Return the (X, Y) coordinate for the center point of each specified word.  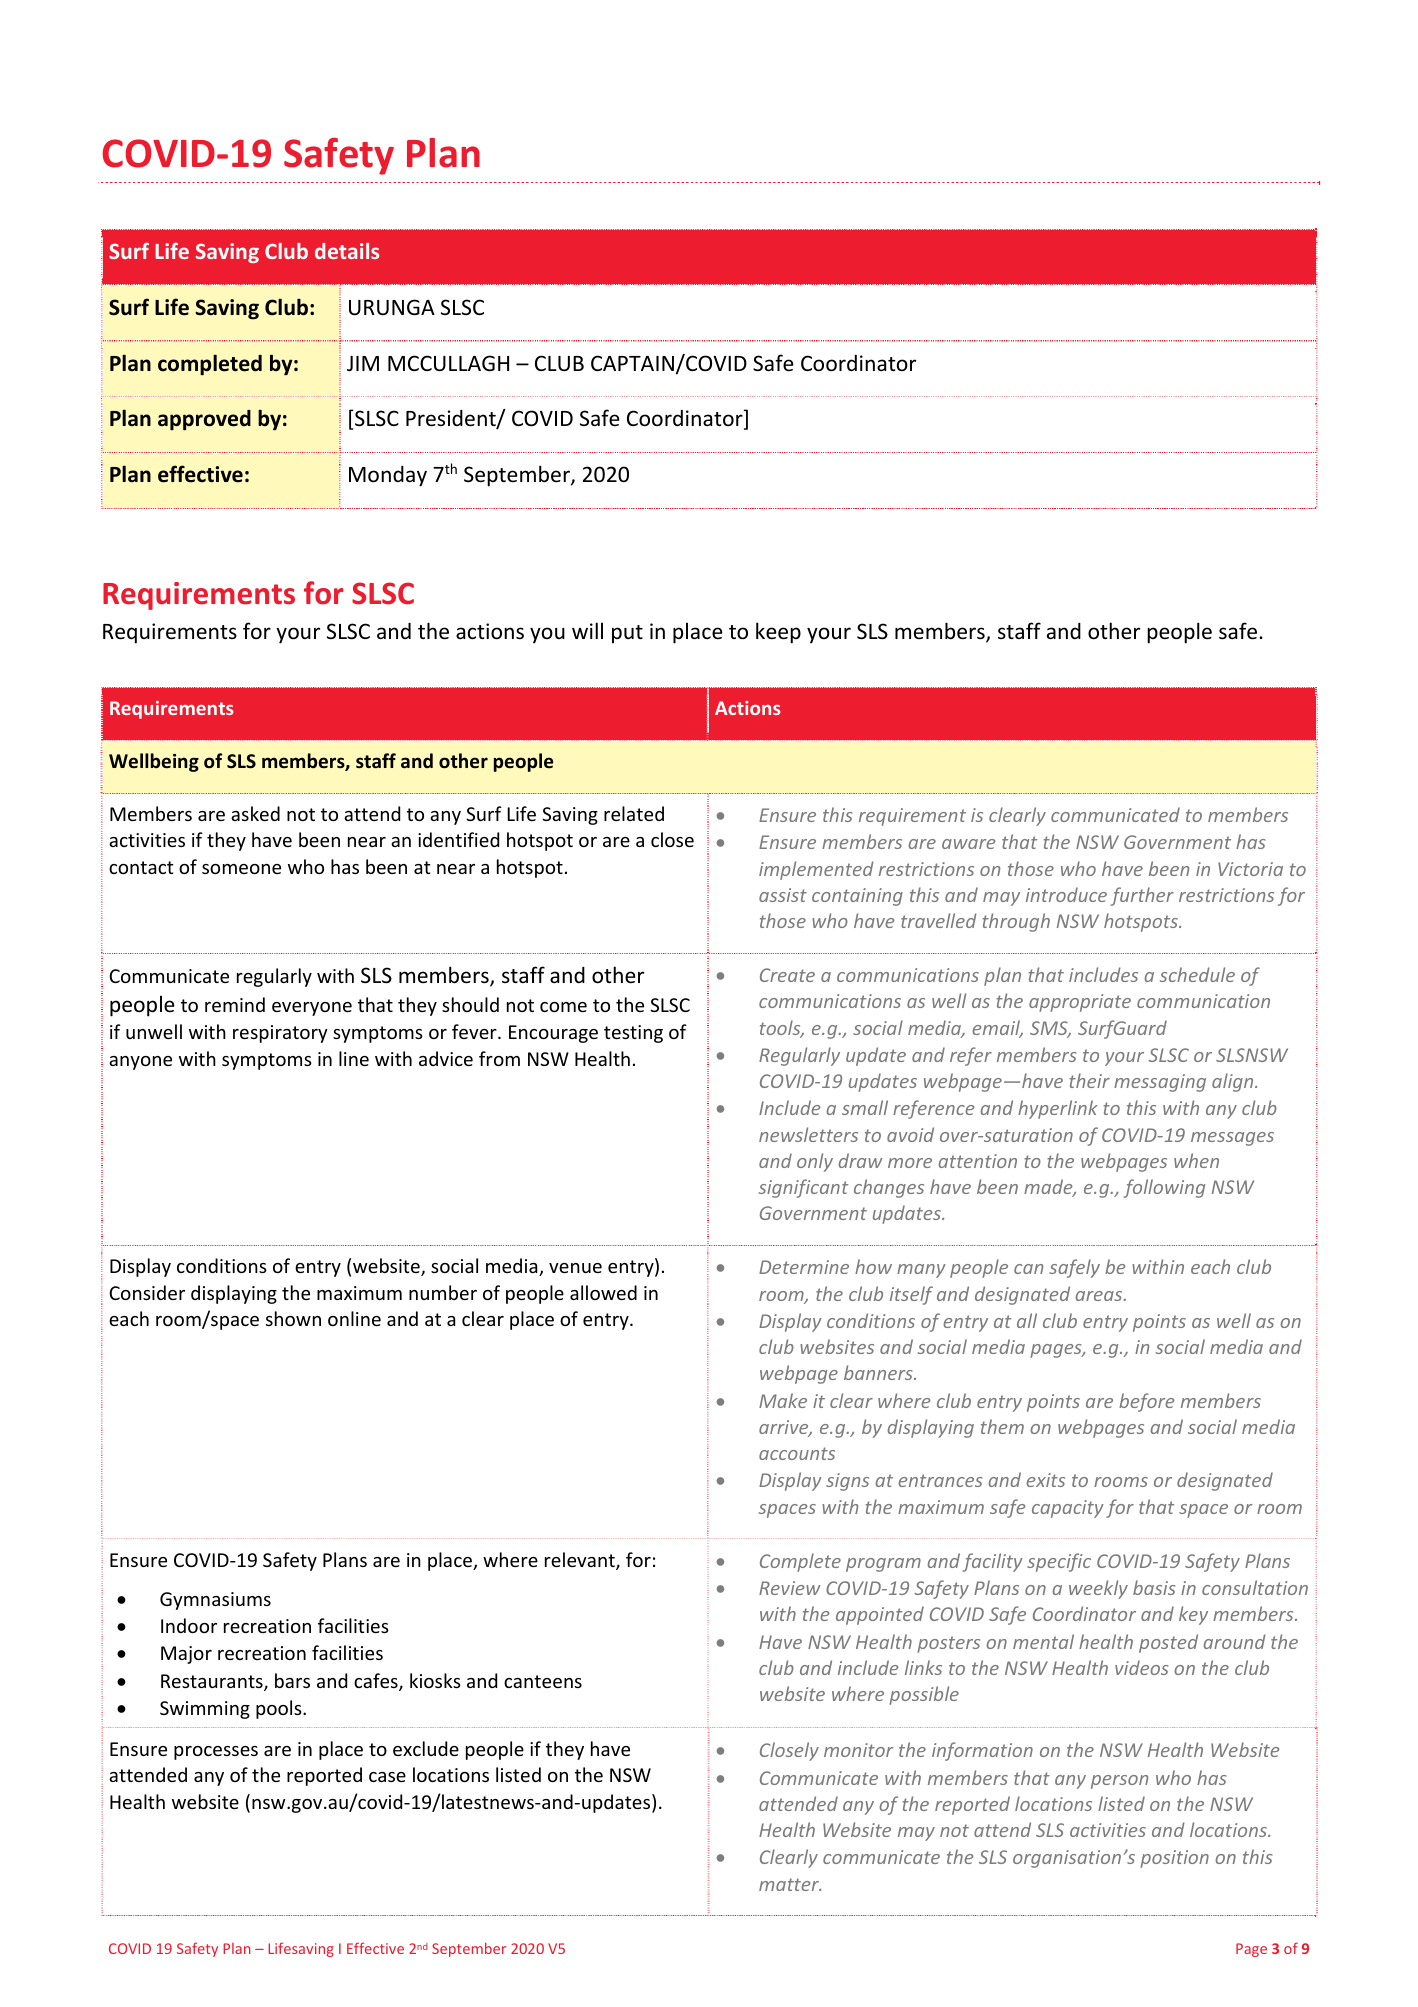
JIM (363, 364)
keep (778, 633)
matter (790, 1884)
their (1089, 1080)
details (347, 251)
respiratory (280, 1034)
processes (216, 1753)
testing (633, 1034)
